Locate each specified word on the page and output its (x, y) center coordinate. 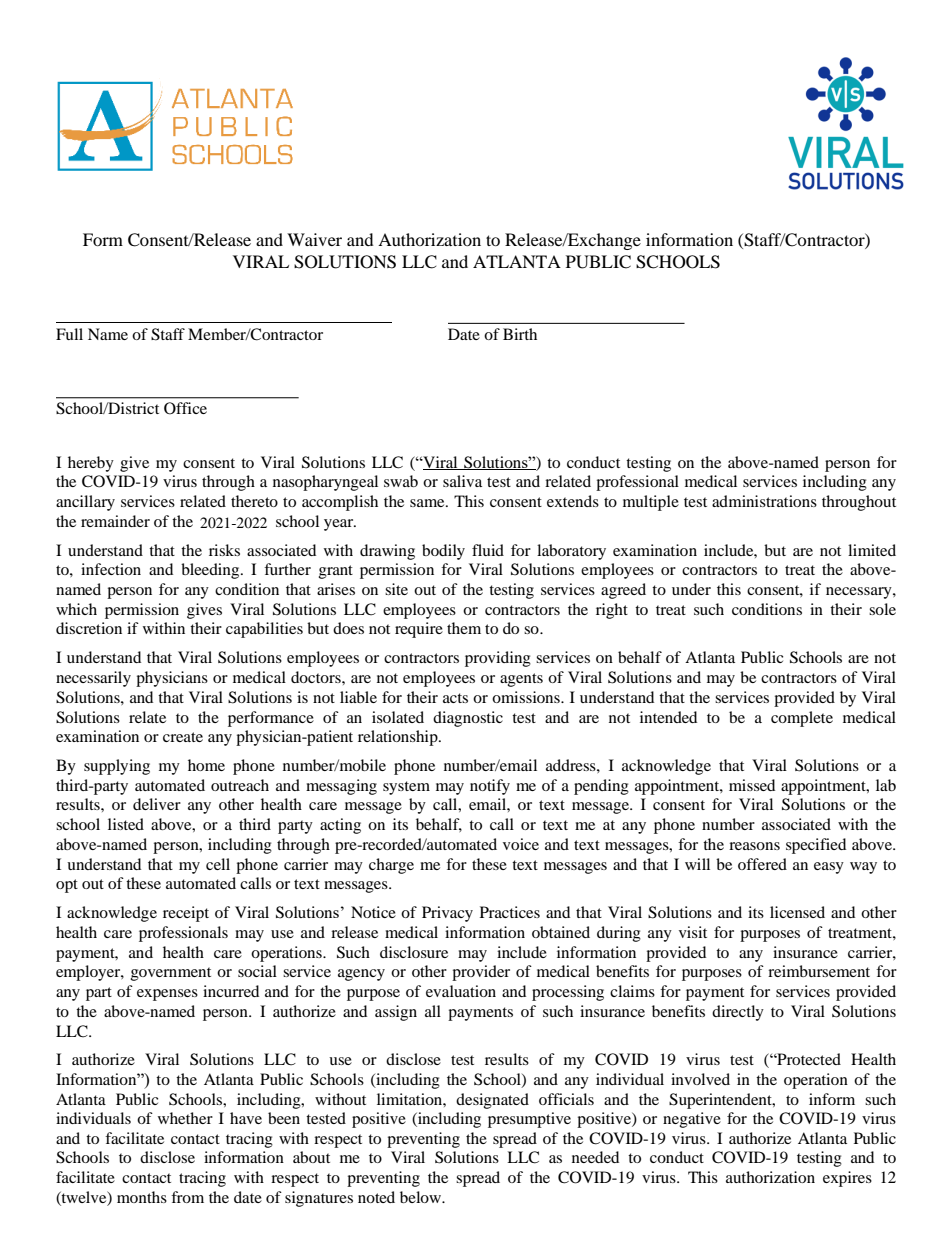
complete (802, 719)
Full (69, 334)
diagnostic (468, 719)
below (422, 1197)
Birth (520, 334)
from (187, 1197)
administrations (764, 501)
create (183, 737)
